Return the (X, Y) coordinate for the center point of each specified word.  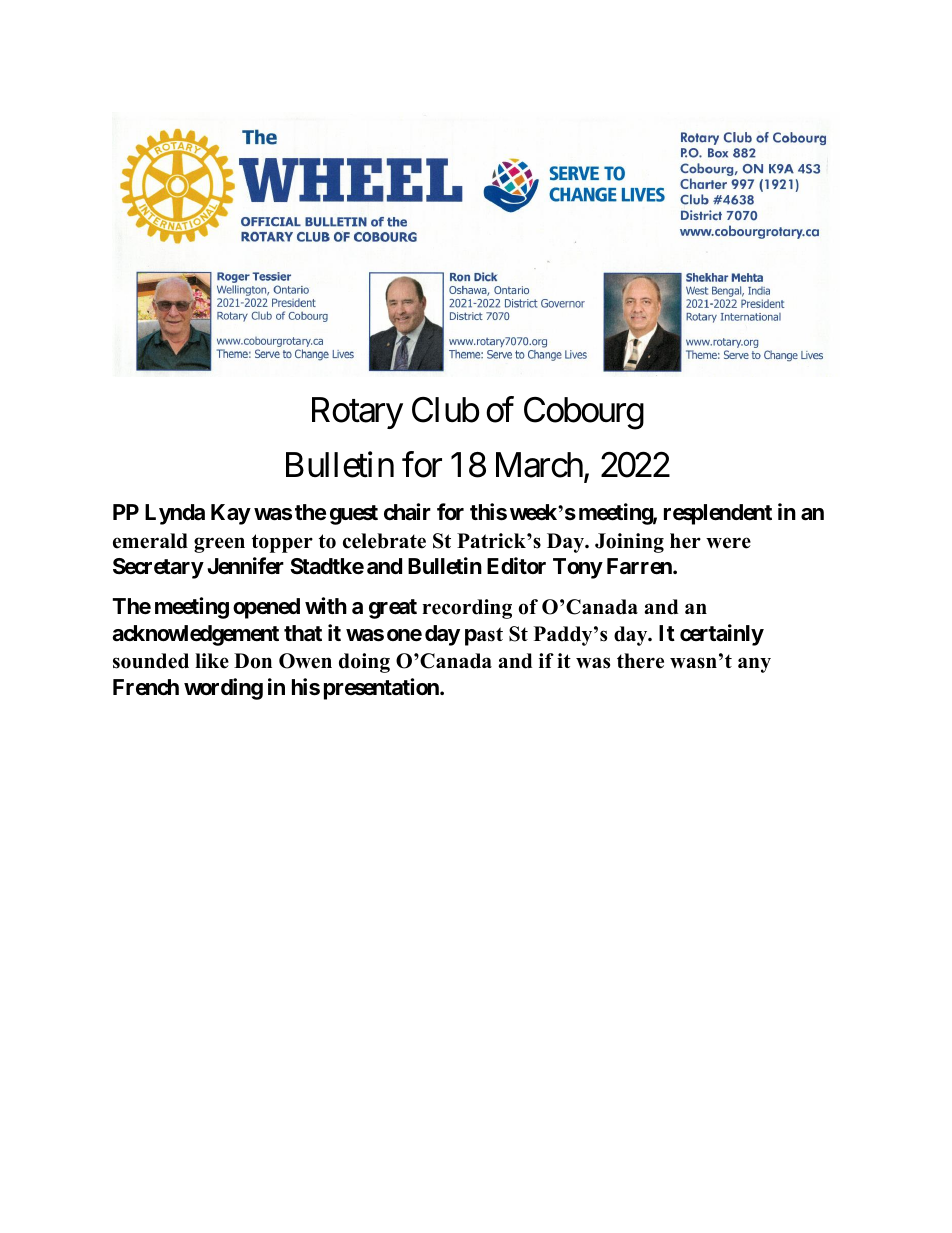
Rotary (357, 413)
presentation (382, 689)
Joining (629, 543)
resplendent (718, 514)
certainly (722, 635)
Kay (231, 514)
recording (467, 609)
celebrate (384, 541)
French (146, 687)
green (219, 545)
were (728, 543)
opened (266, 608)
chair (407, 512)
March (540, 466)
